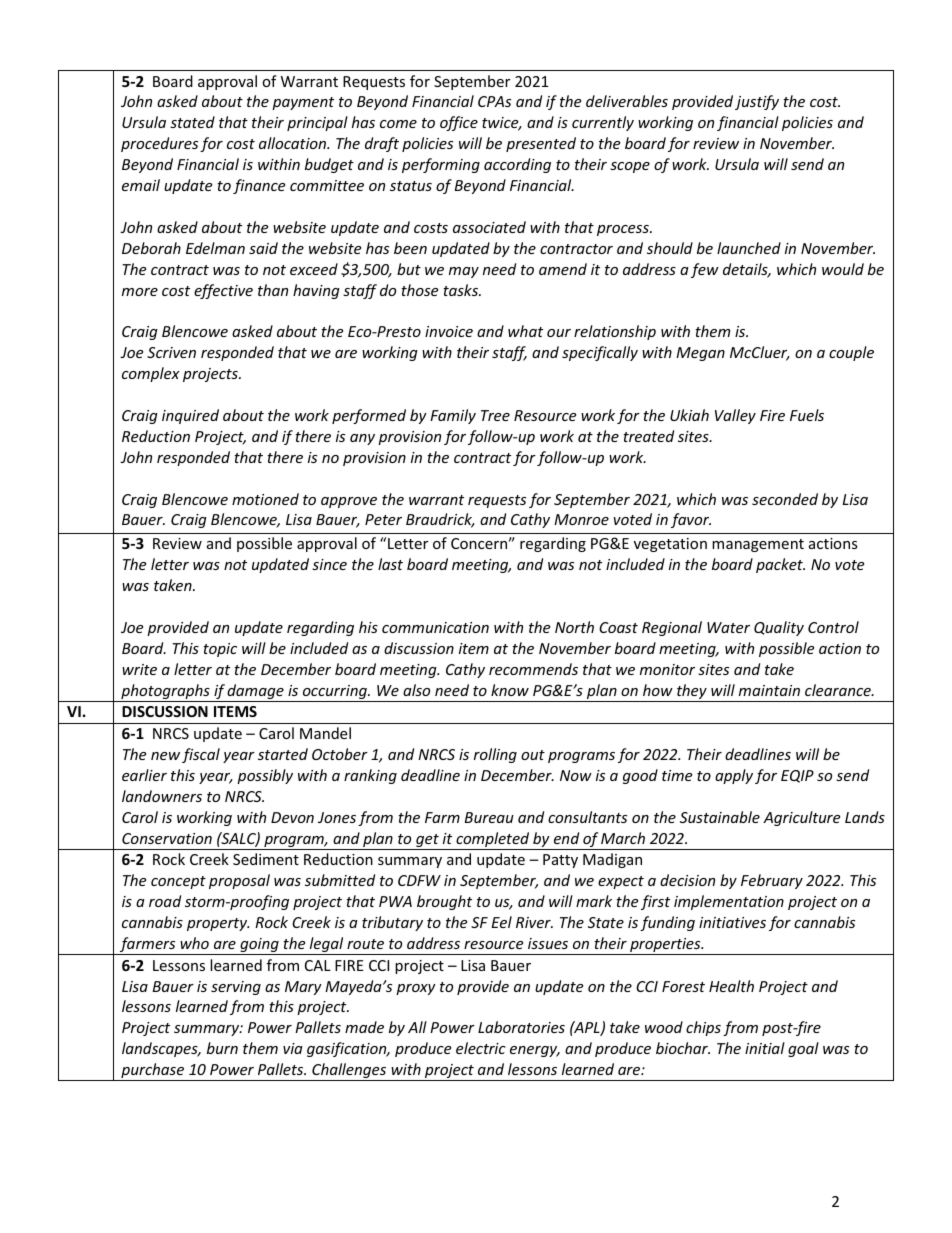 The image size is (952, 1233). Describe the element at coordinates (757, 102) in the page. I see `justify` at that location.
